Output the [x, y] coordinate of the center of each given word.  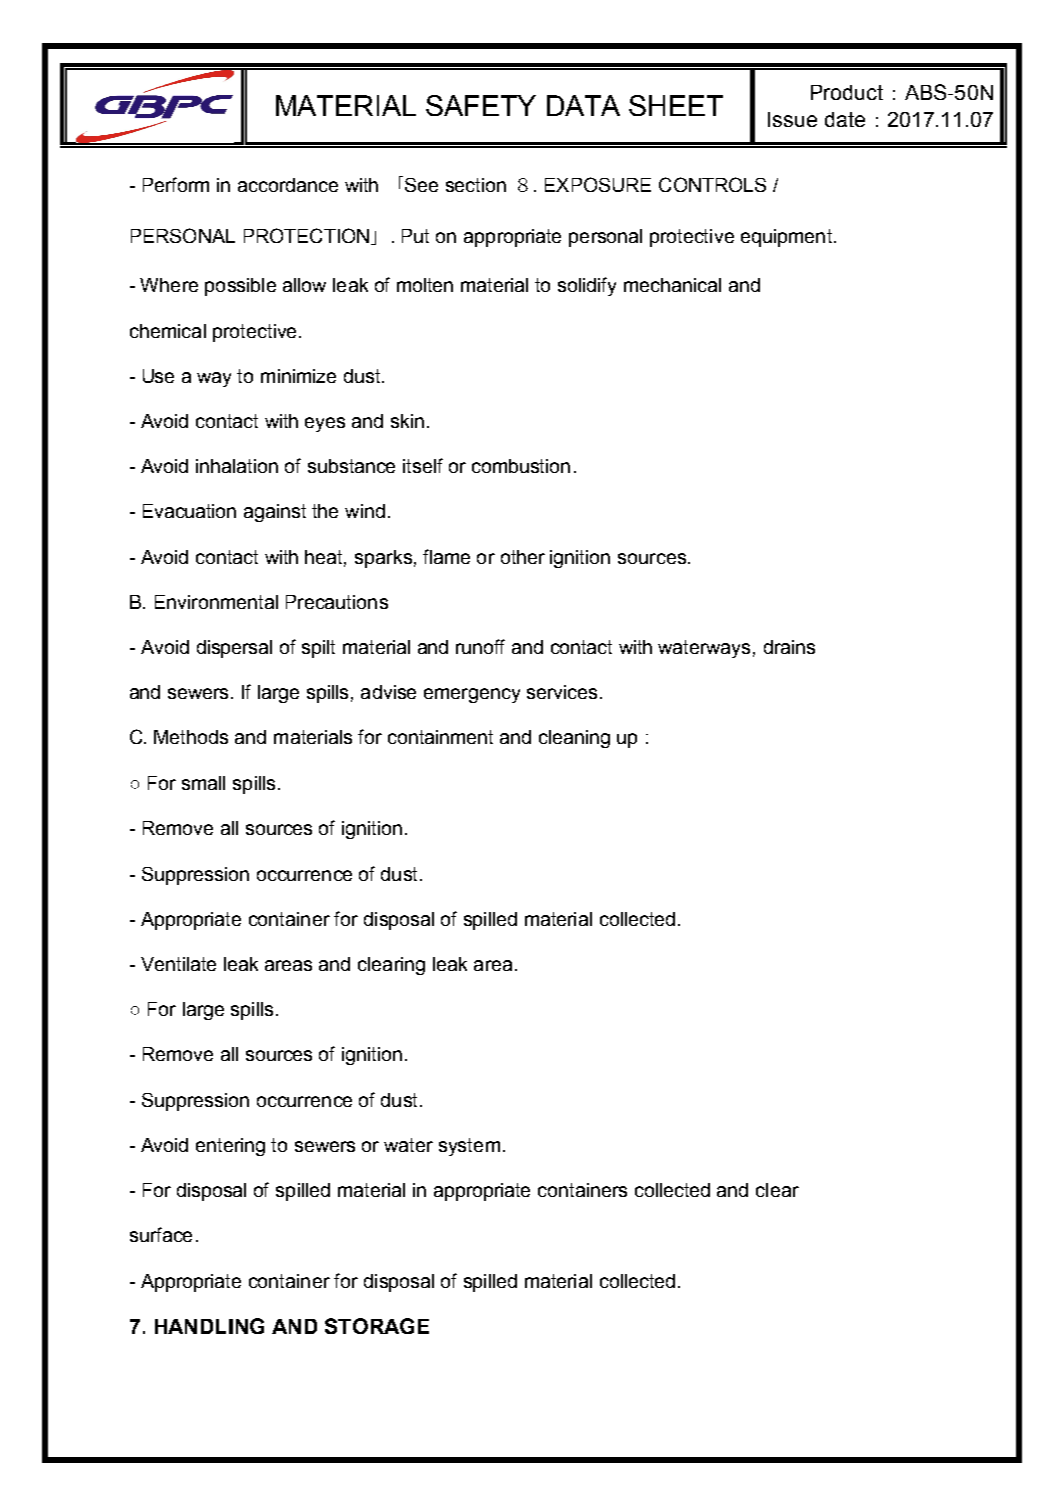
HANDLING [209, 1326]
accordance [288, 185]
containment [440, 737]
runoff [480, 646]
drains [789, 647]
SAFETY [481, 105]
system [469, 1147]
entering [230, 1147]
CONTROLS [712, 184]
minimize [298, 376]
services [562, 692]
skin [407, 421]
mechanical [672, 285]
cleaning [574, 739]
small [203, 783]
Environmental [216, 602]
